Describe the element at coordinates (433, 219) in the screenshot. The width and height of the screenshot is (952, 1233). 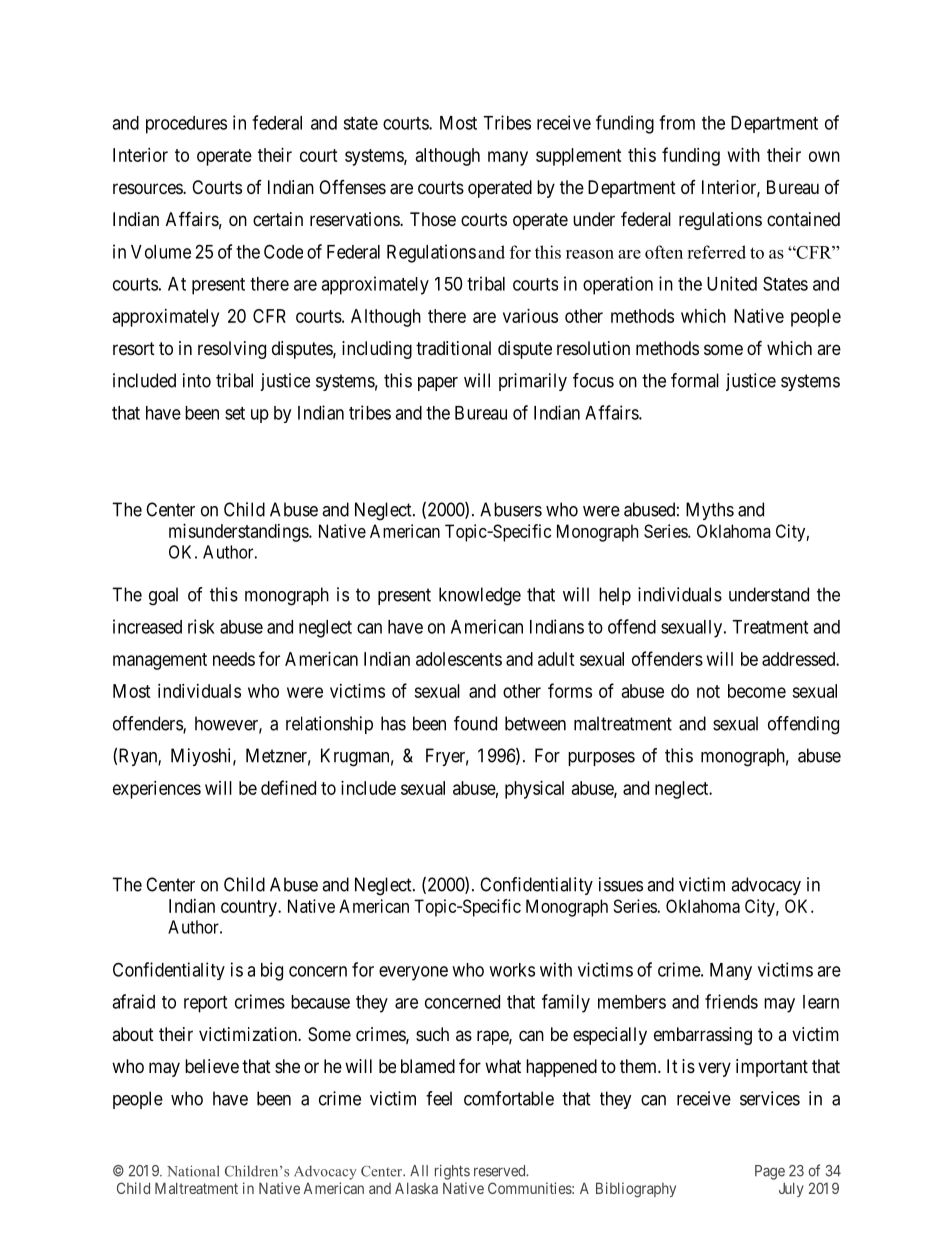
I see `Those` at that location.
